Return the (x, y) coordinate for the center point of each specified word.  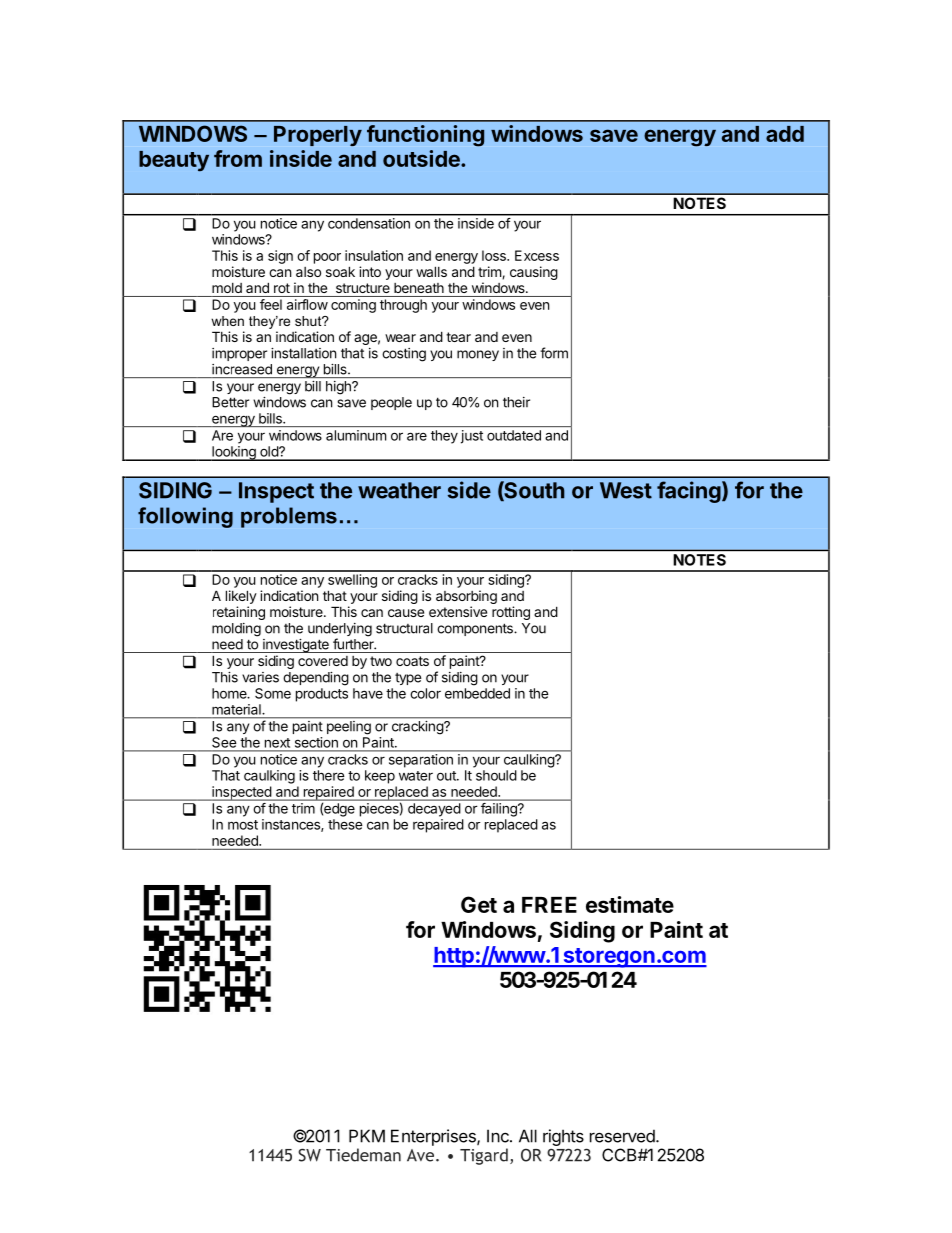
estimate (630, 904)
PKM (367, 1136)
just (472, 437)
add (785, 134)
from (238, 158)
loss (495, 255)
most (243, 825)
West (626, 490)
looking (234, 453)
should (496, 775)
